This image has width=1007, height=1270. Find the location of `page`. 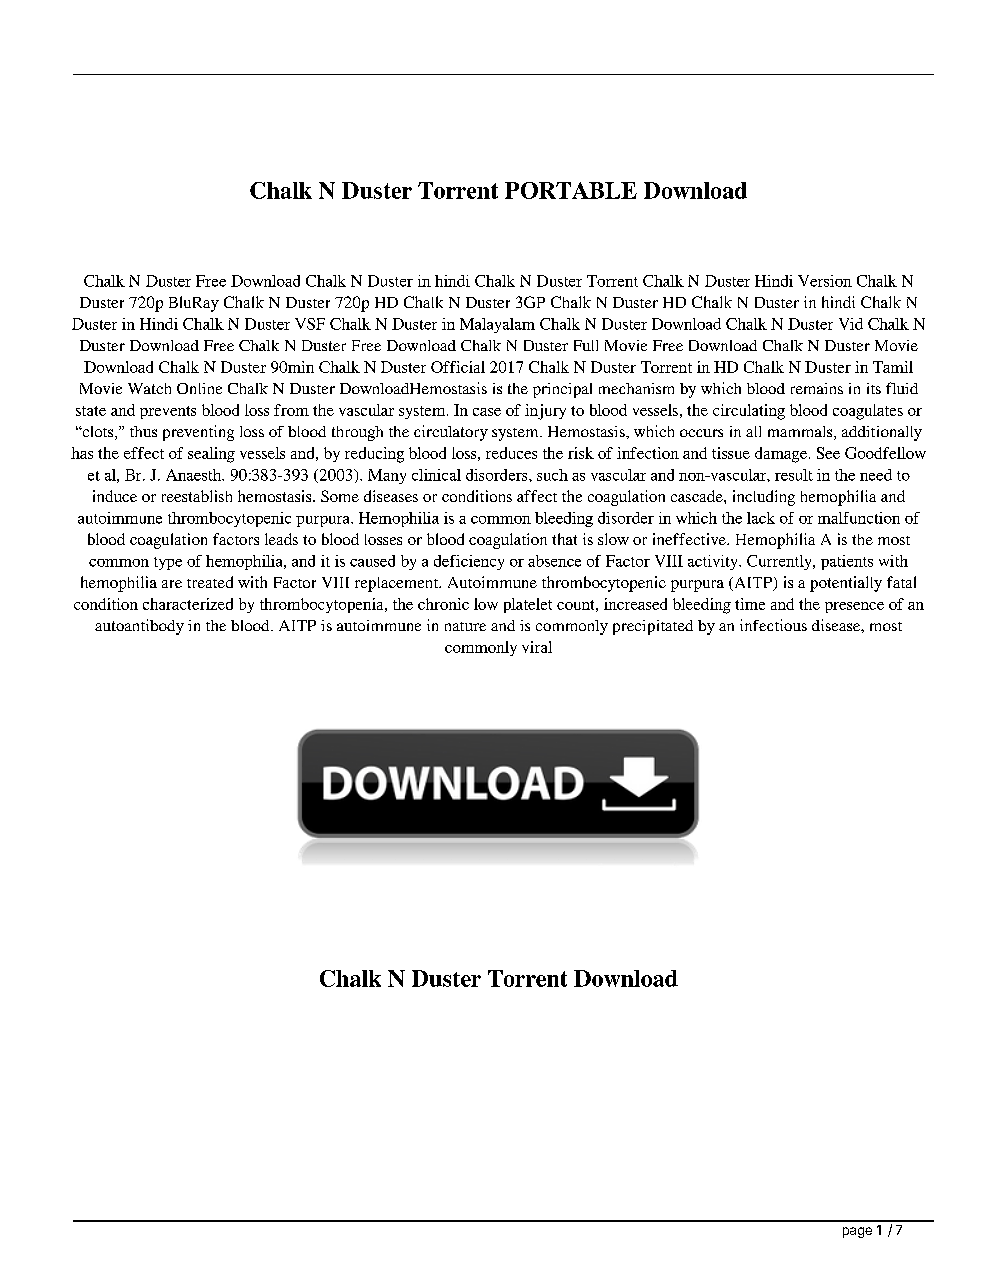

page is located at coordinates (857, 1232).
